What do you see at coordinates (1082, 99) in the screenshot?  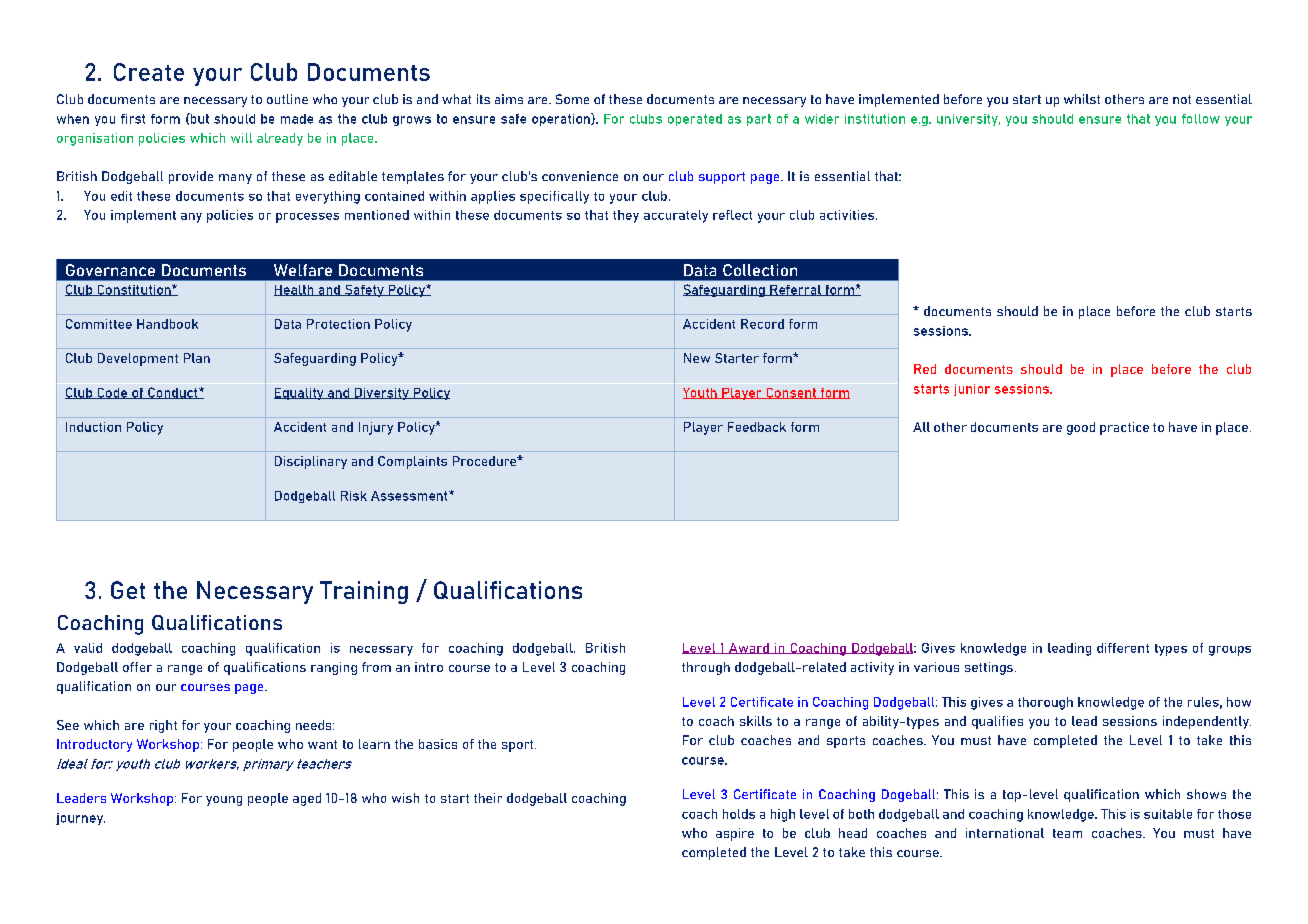 I see `whilst` at bounding box center [1082, 99].
